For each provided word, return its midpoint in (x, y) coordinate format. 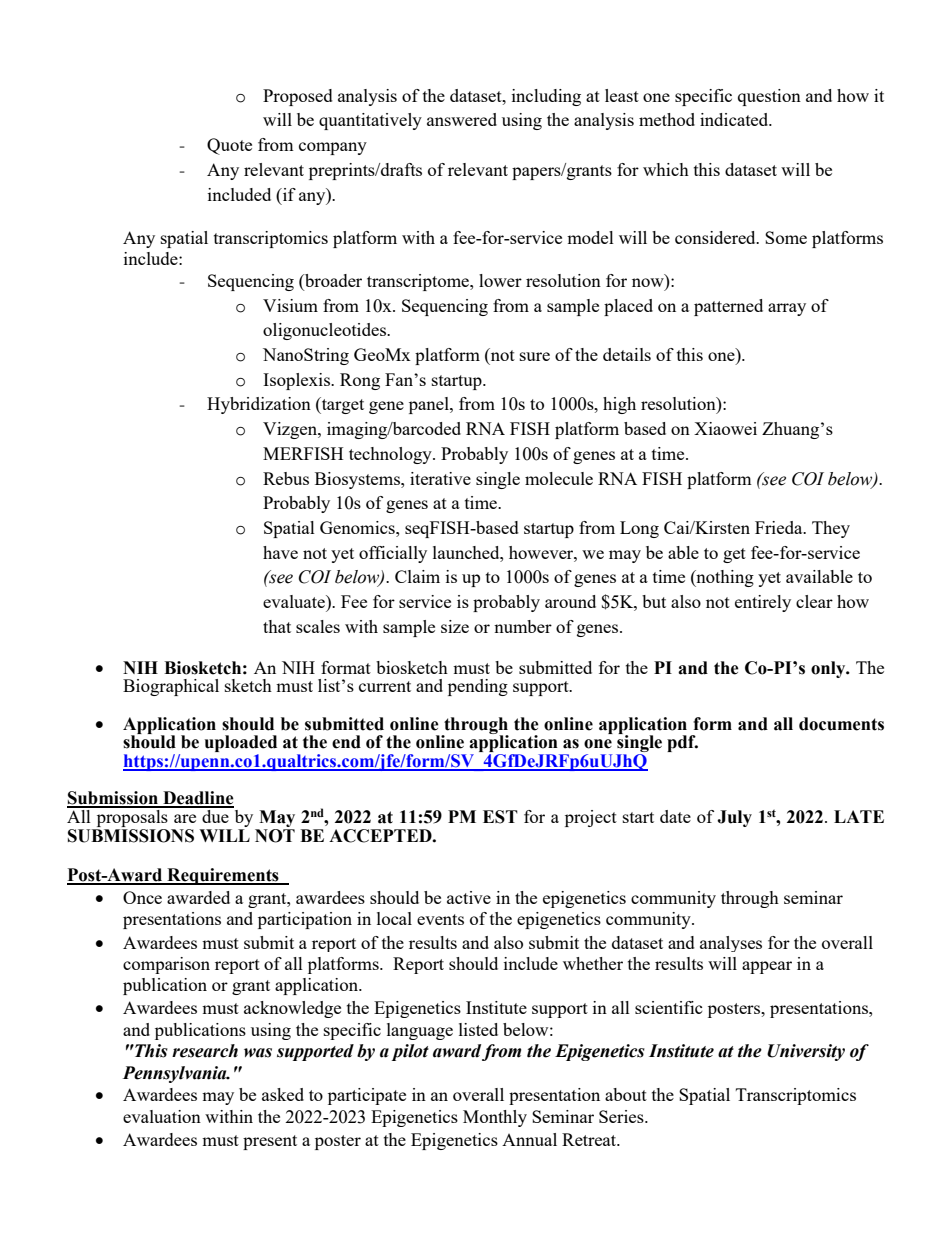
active (469, 897)
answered (462, 119)
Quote (229, 146)
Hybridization (259, 405)
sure (535, 356)
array (787, 309)
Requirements (223, 876)
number (523, 626)
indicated (735, 119)
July (734, 818)
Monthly (495, 1118)
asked (283, 1094)
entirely (763, 603)
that (277, 626)
